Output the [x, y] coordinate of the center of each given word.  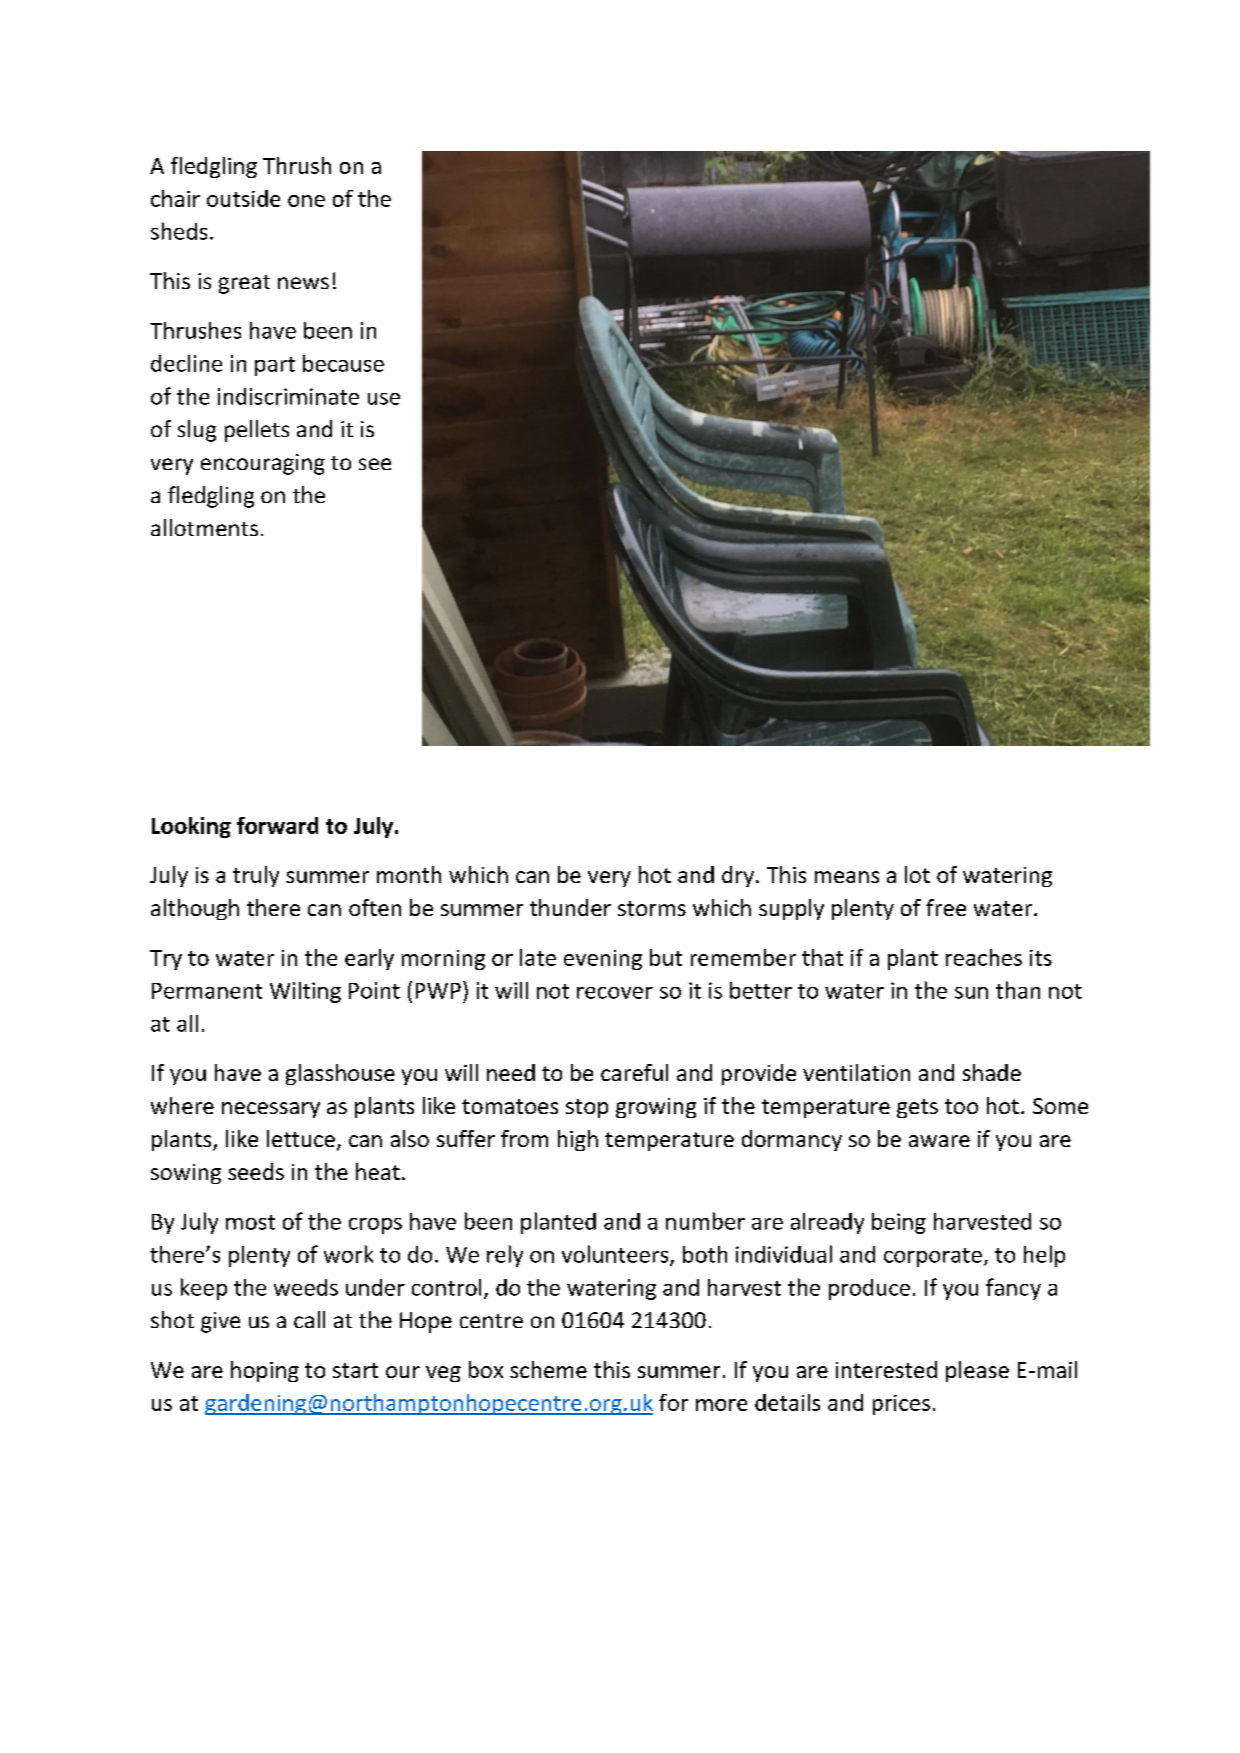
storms [652, 908]
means [847, 877]
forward [277, 825]
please [977, 1371]
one [306, 201]
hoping [265, 1371]
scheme [548, 1369]
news [303, 283]
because [343, 363]
